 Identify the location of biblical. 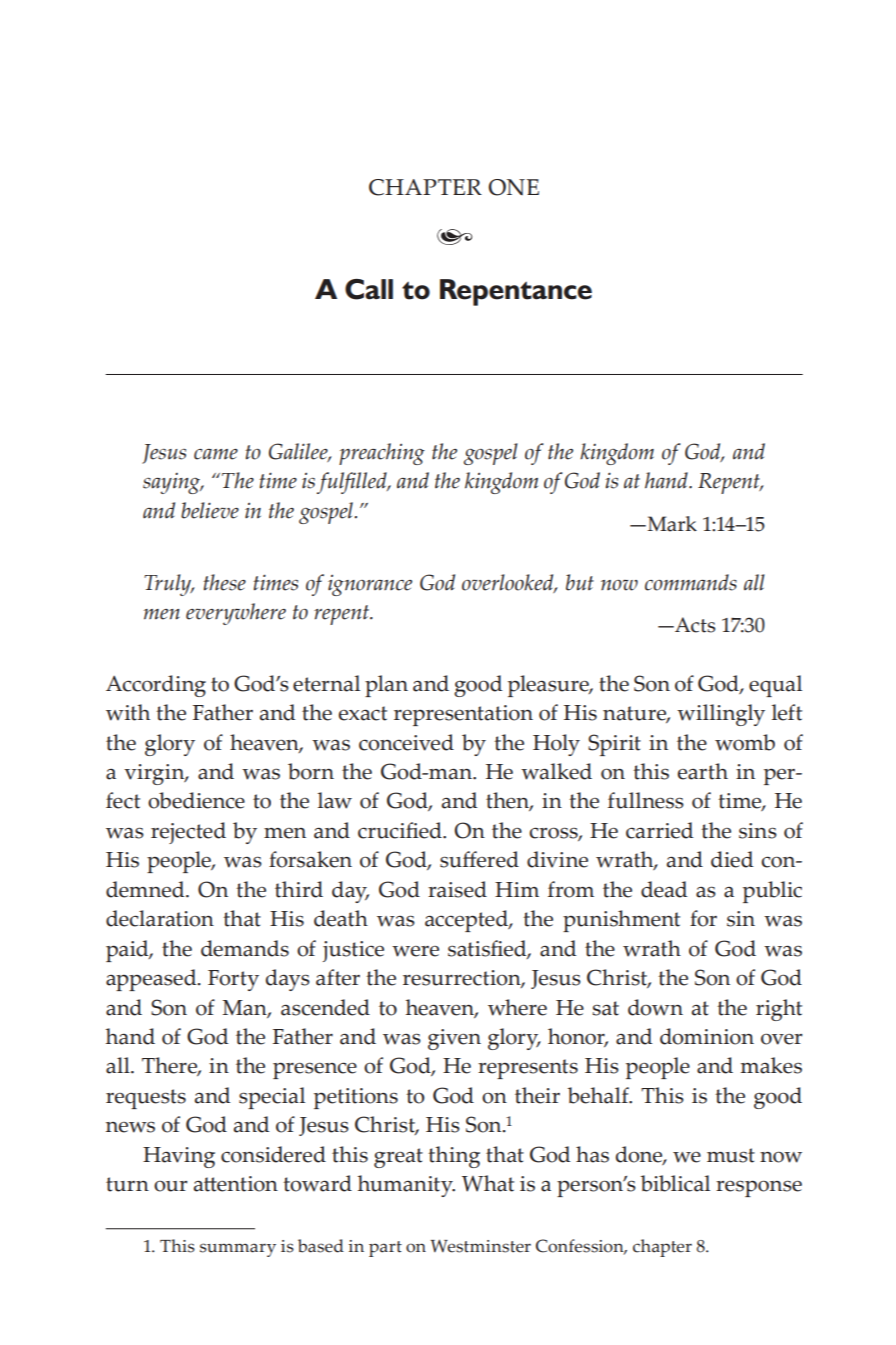
(675, 1183).
